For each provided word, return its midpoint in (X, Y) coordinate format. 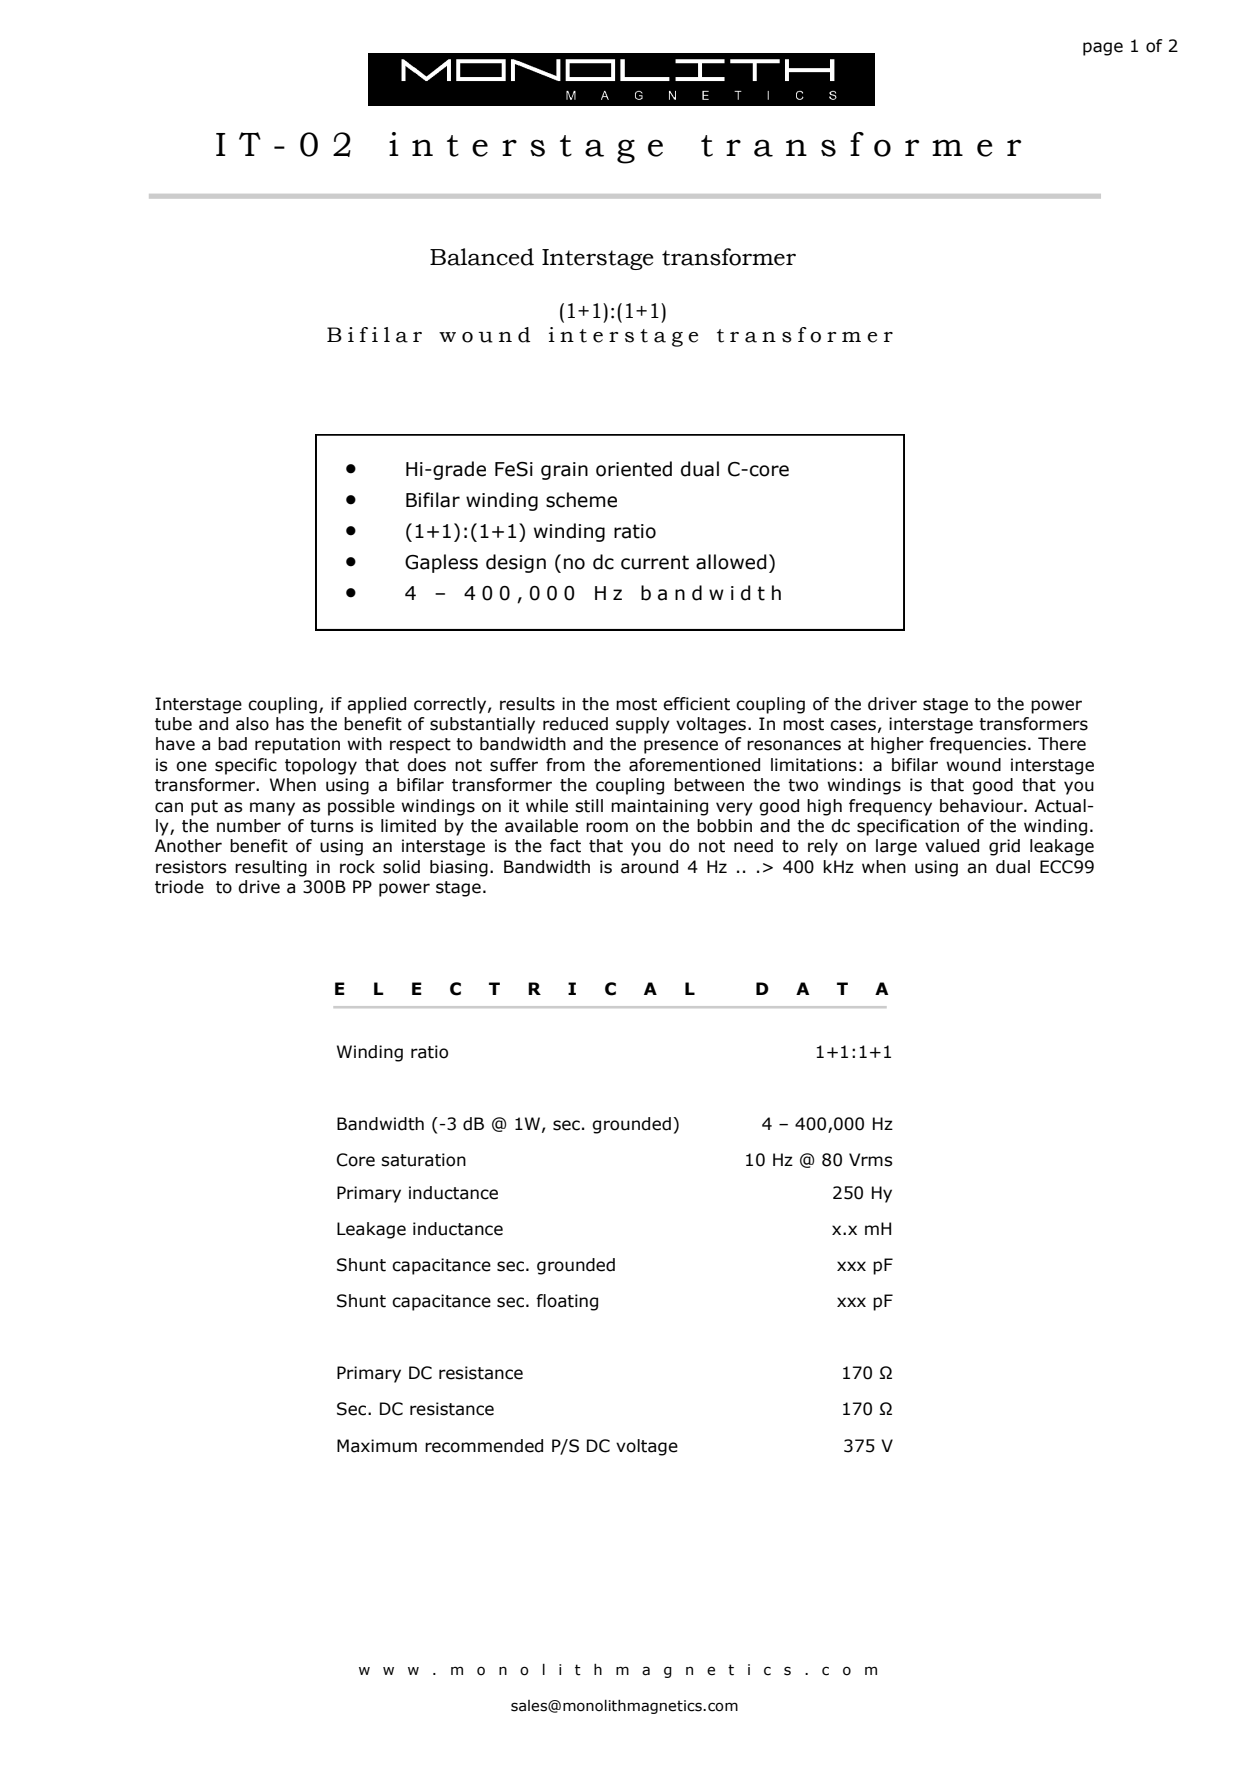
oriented (634, 469)
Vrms (871, 1160)
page (1103, 49)
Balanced (482, 257)
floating (567, 1302)
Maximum (377, 1446)
